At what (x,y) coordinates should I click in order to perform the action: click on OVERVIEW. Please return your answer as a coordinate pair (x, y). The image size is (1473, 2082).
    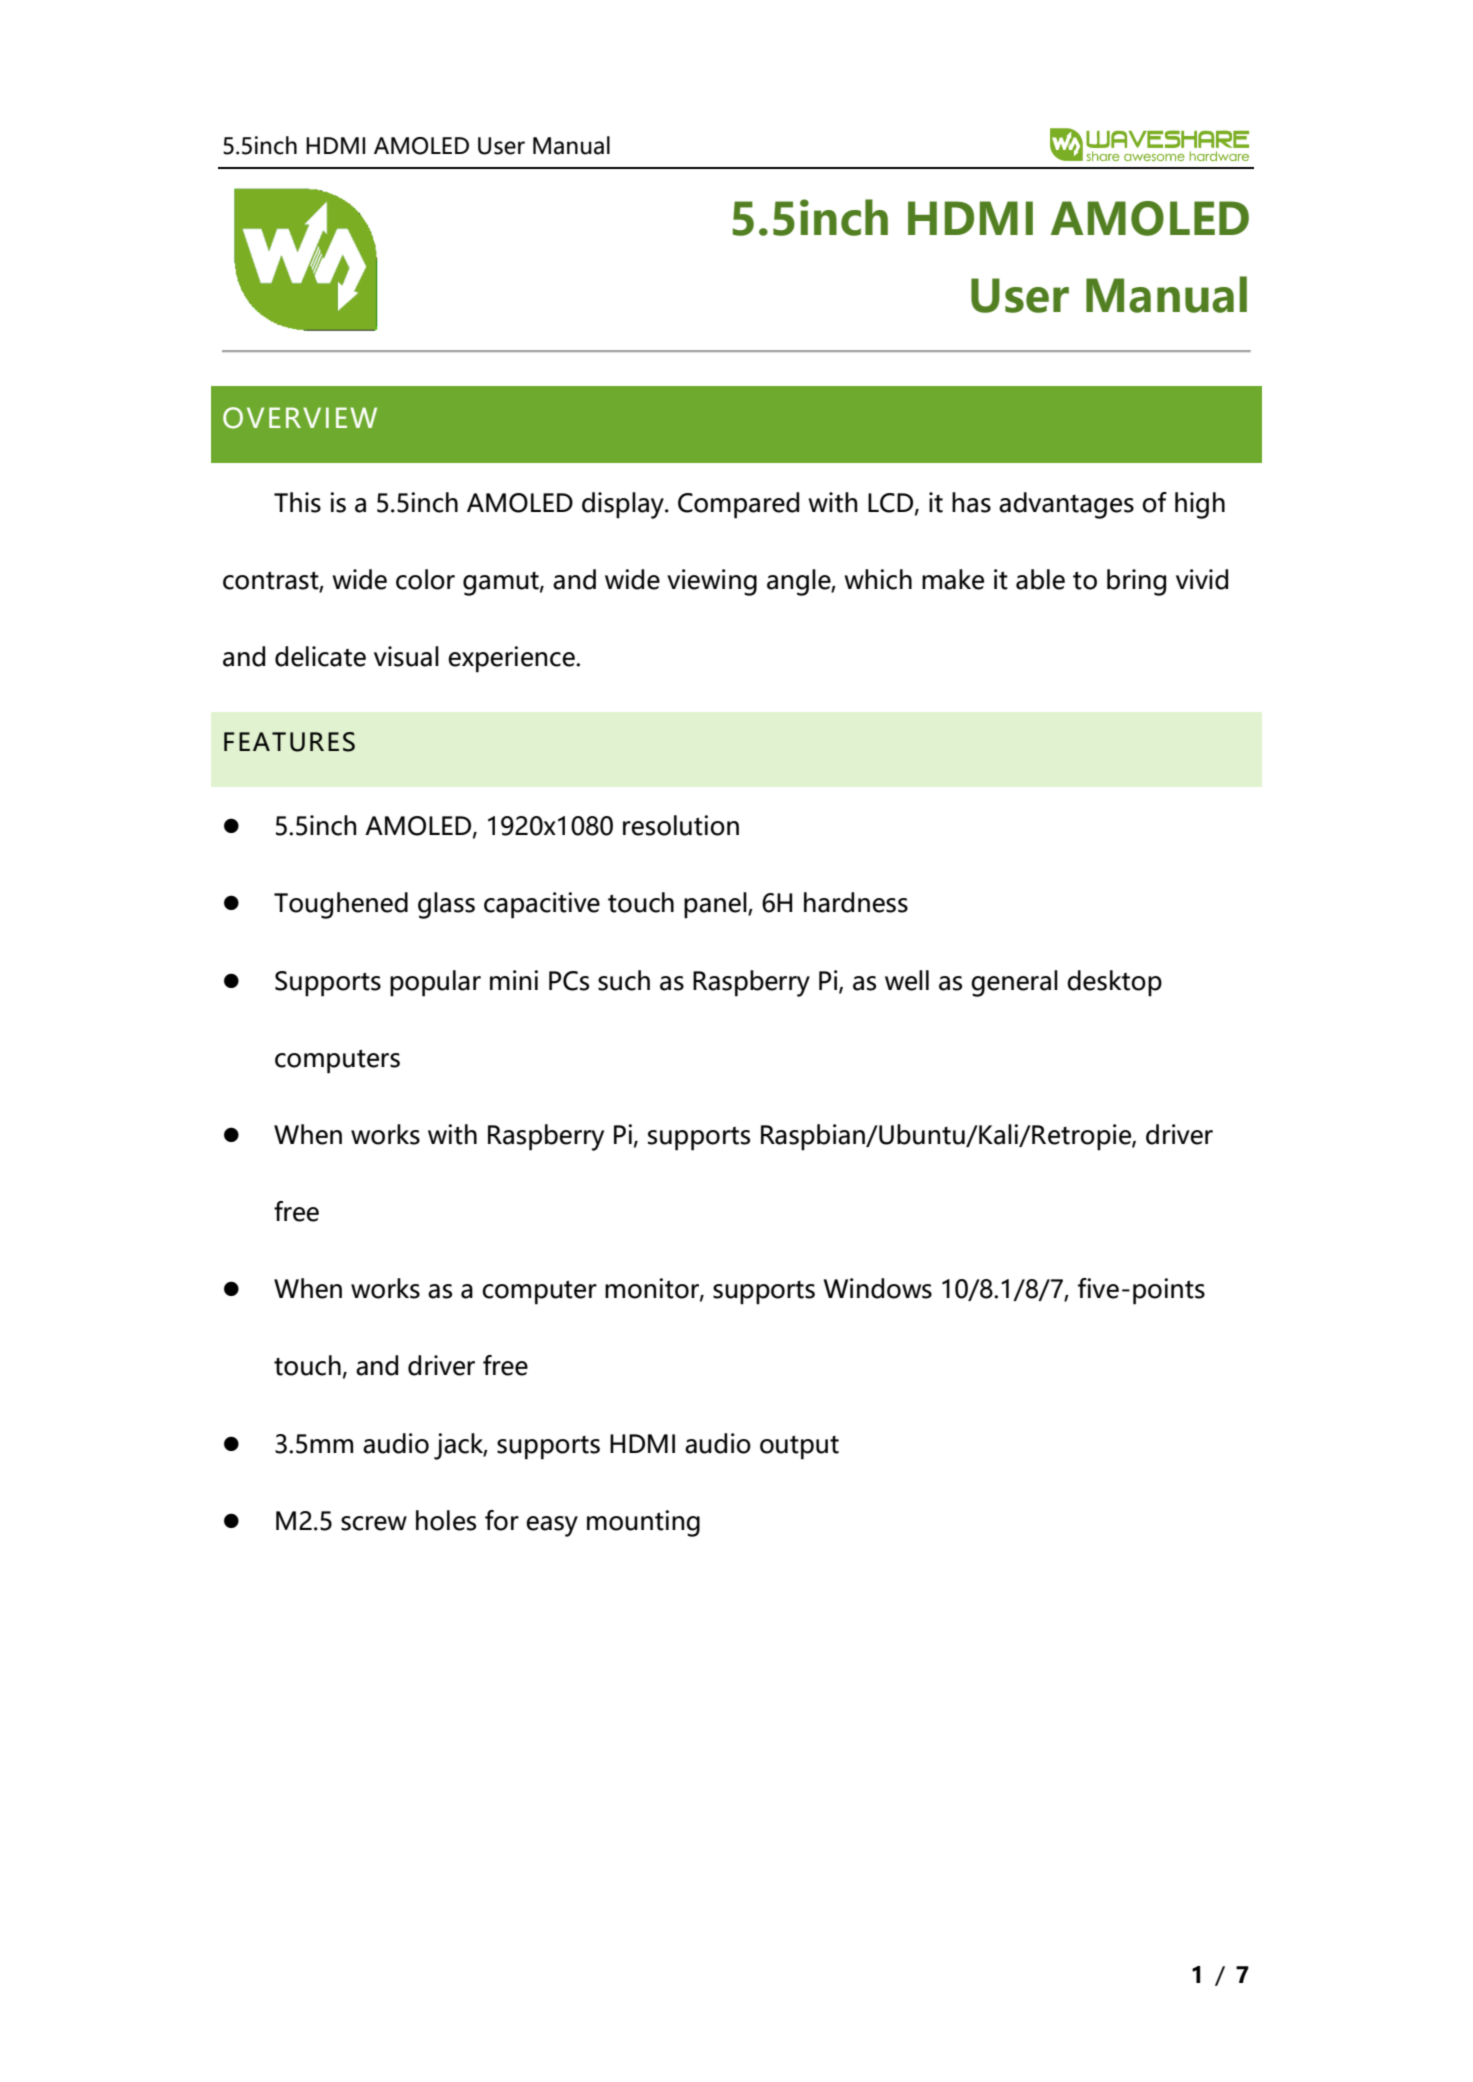
    Looking at the image, I should click on (300, 418).
